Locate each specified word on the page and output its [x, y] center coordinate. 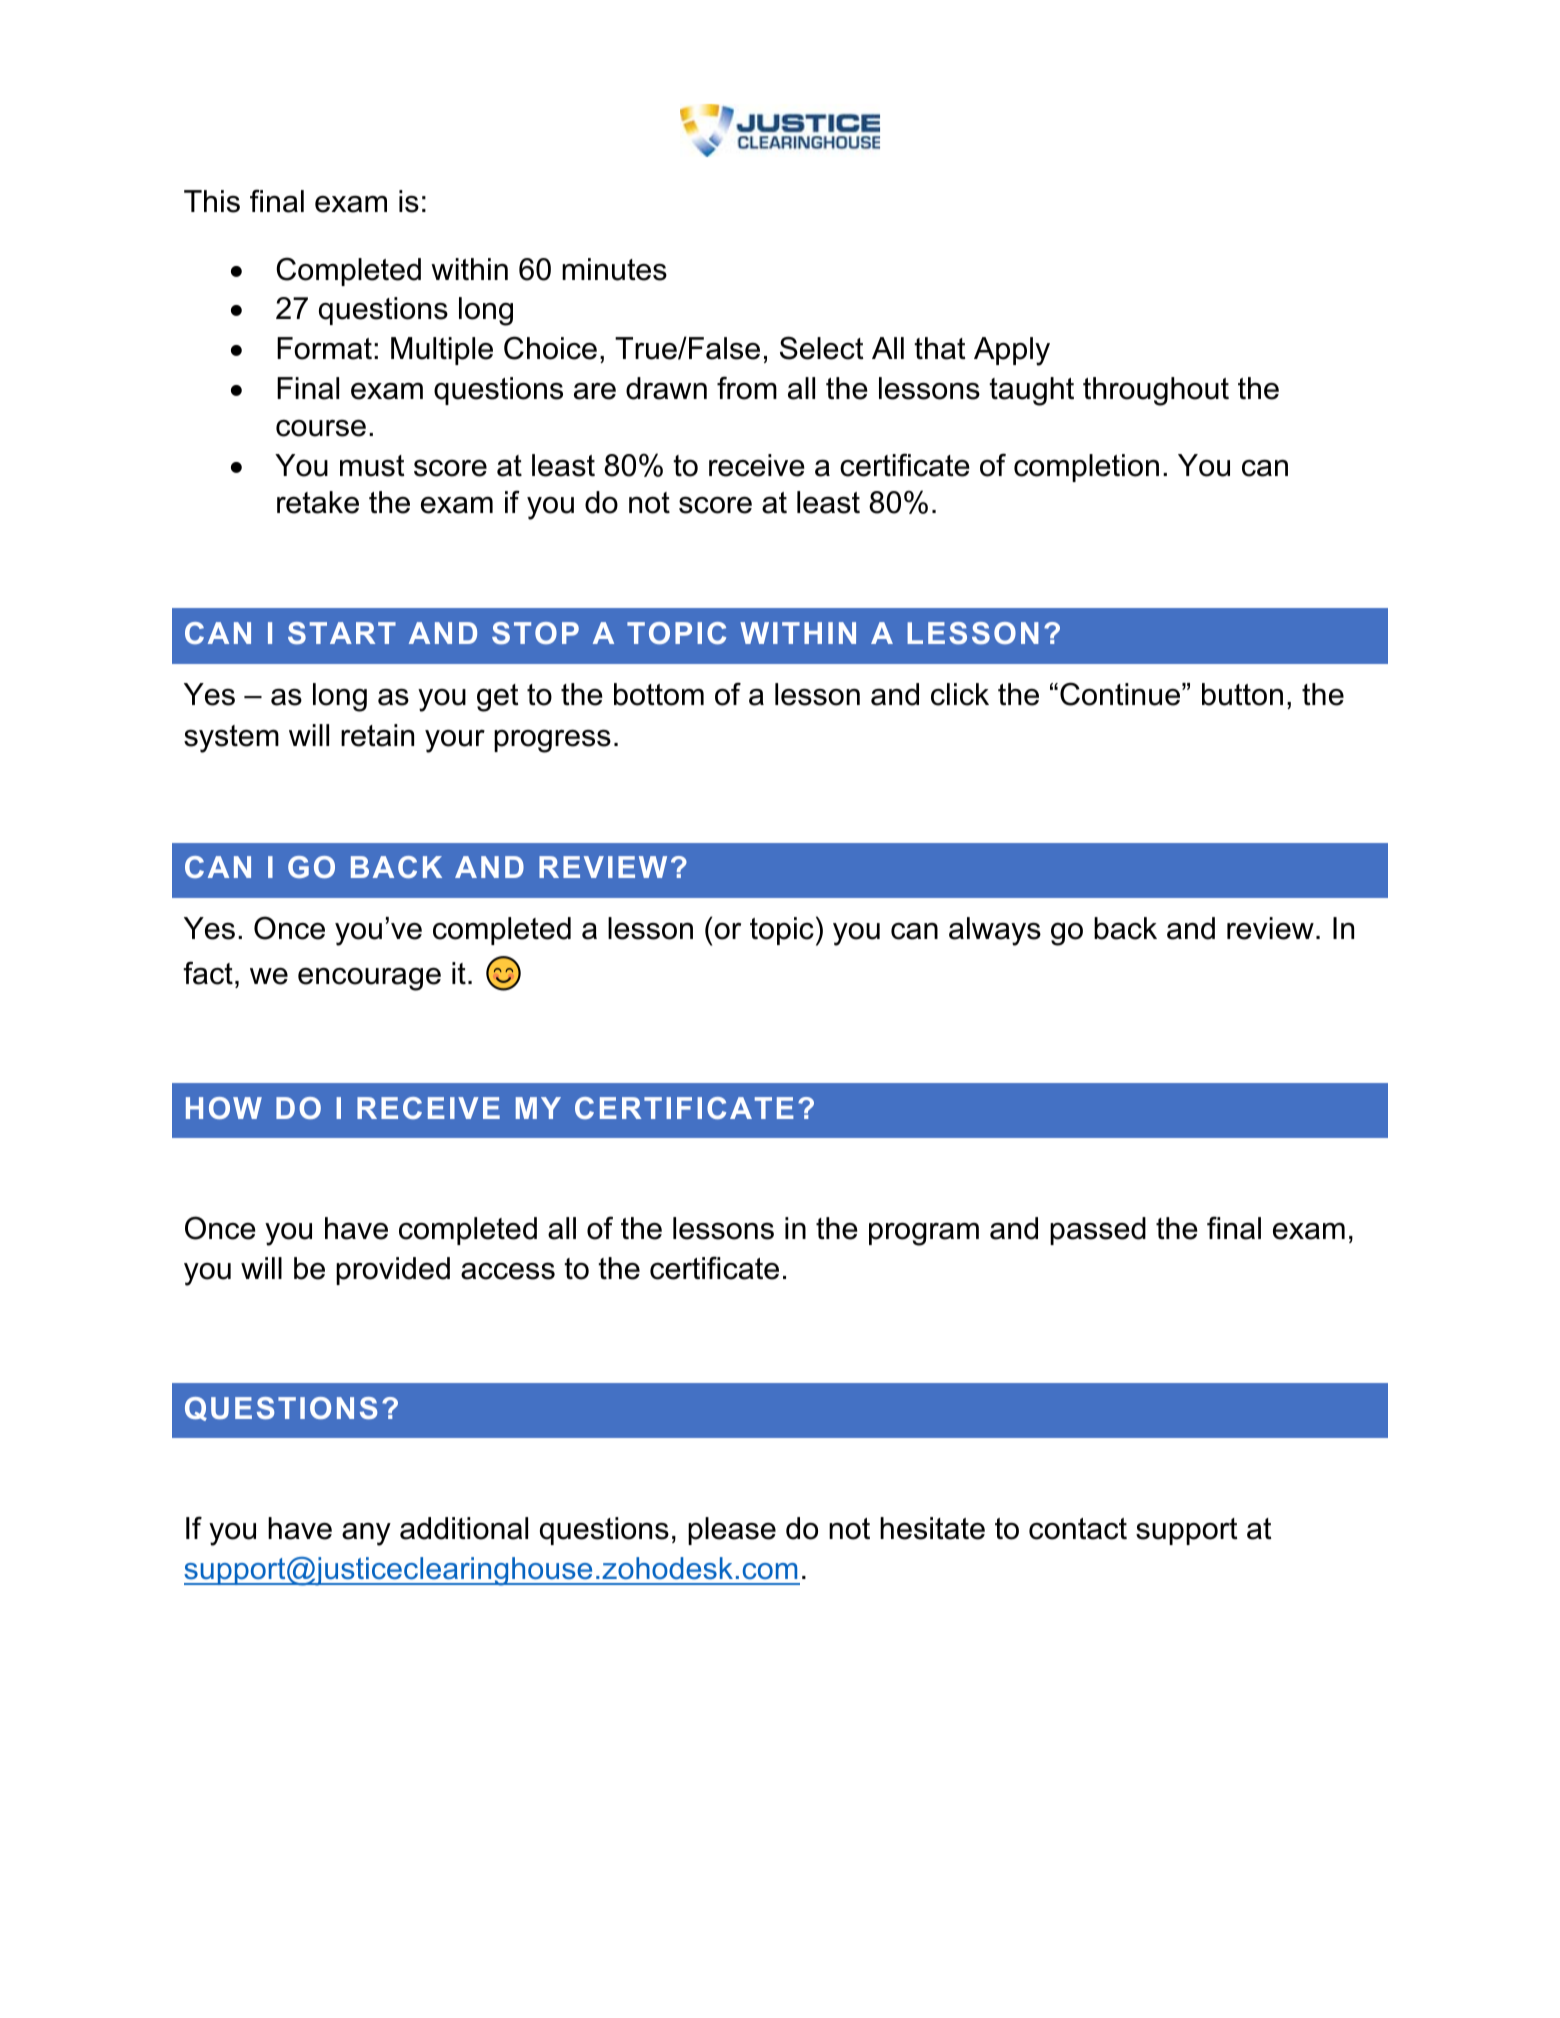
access [508, 1271]
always [995, 931]
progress [552, 741]
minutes [614, 269]
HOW [224, 1108]
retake [318, 502]
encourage [369, 979]
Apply [1012, 351]
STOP [535, 633]
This [212, 201]
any [366, 1534]
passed [1098, 1231]
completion [1086, 468]
